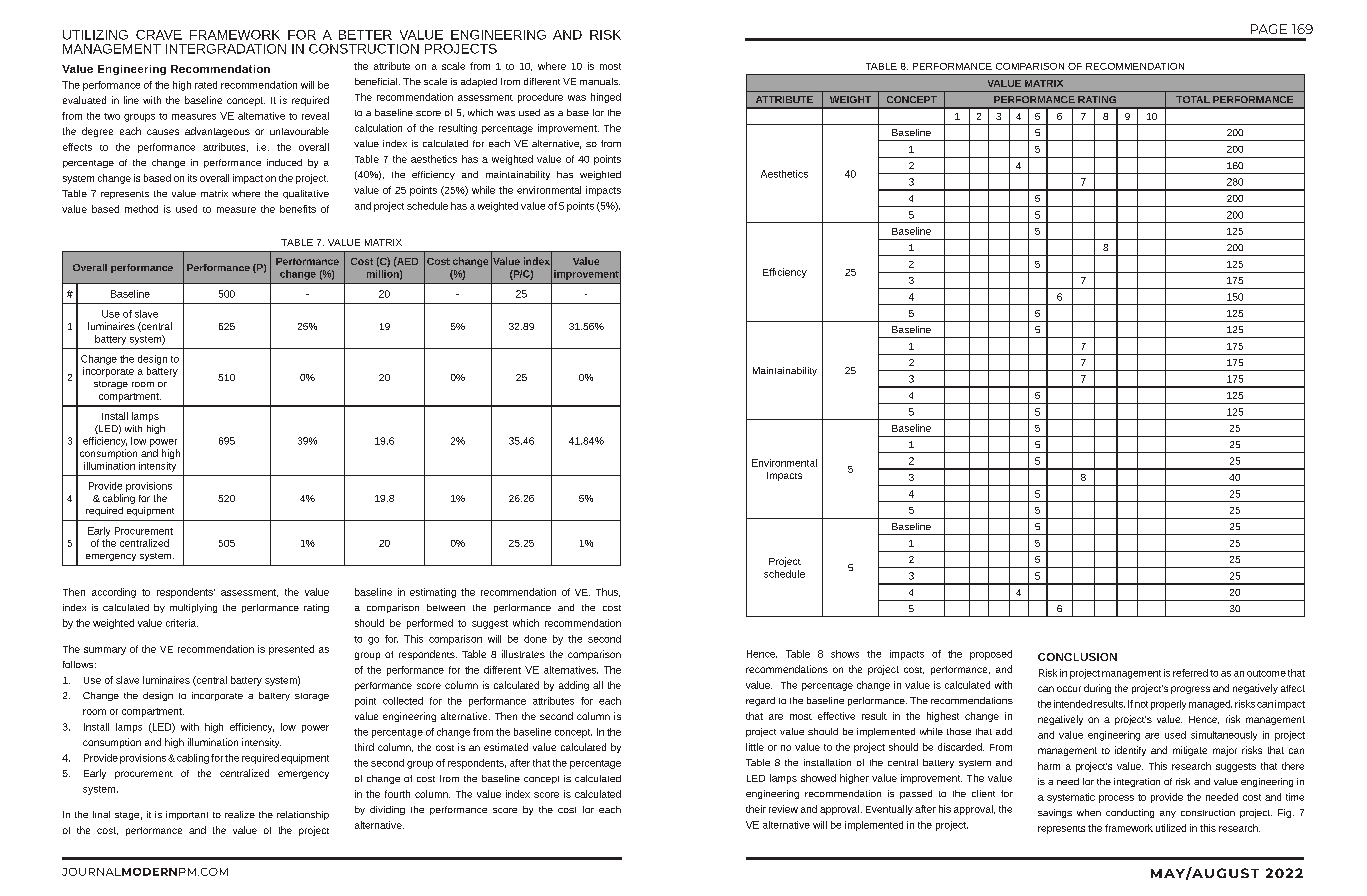 The width and height of the screenshot is (1367, 896). What do you see at coordinates (1077, 657) in the screenshot?
I see `CONCLUSION` at bounding box center [1077, 657].
